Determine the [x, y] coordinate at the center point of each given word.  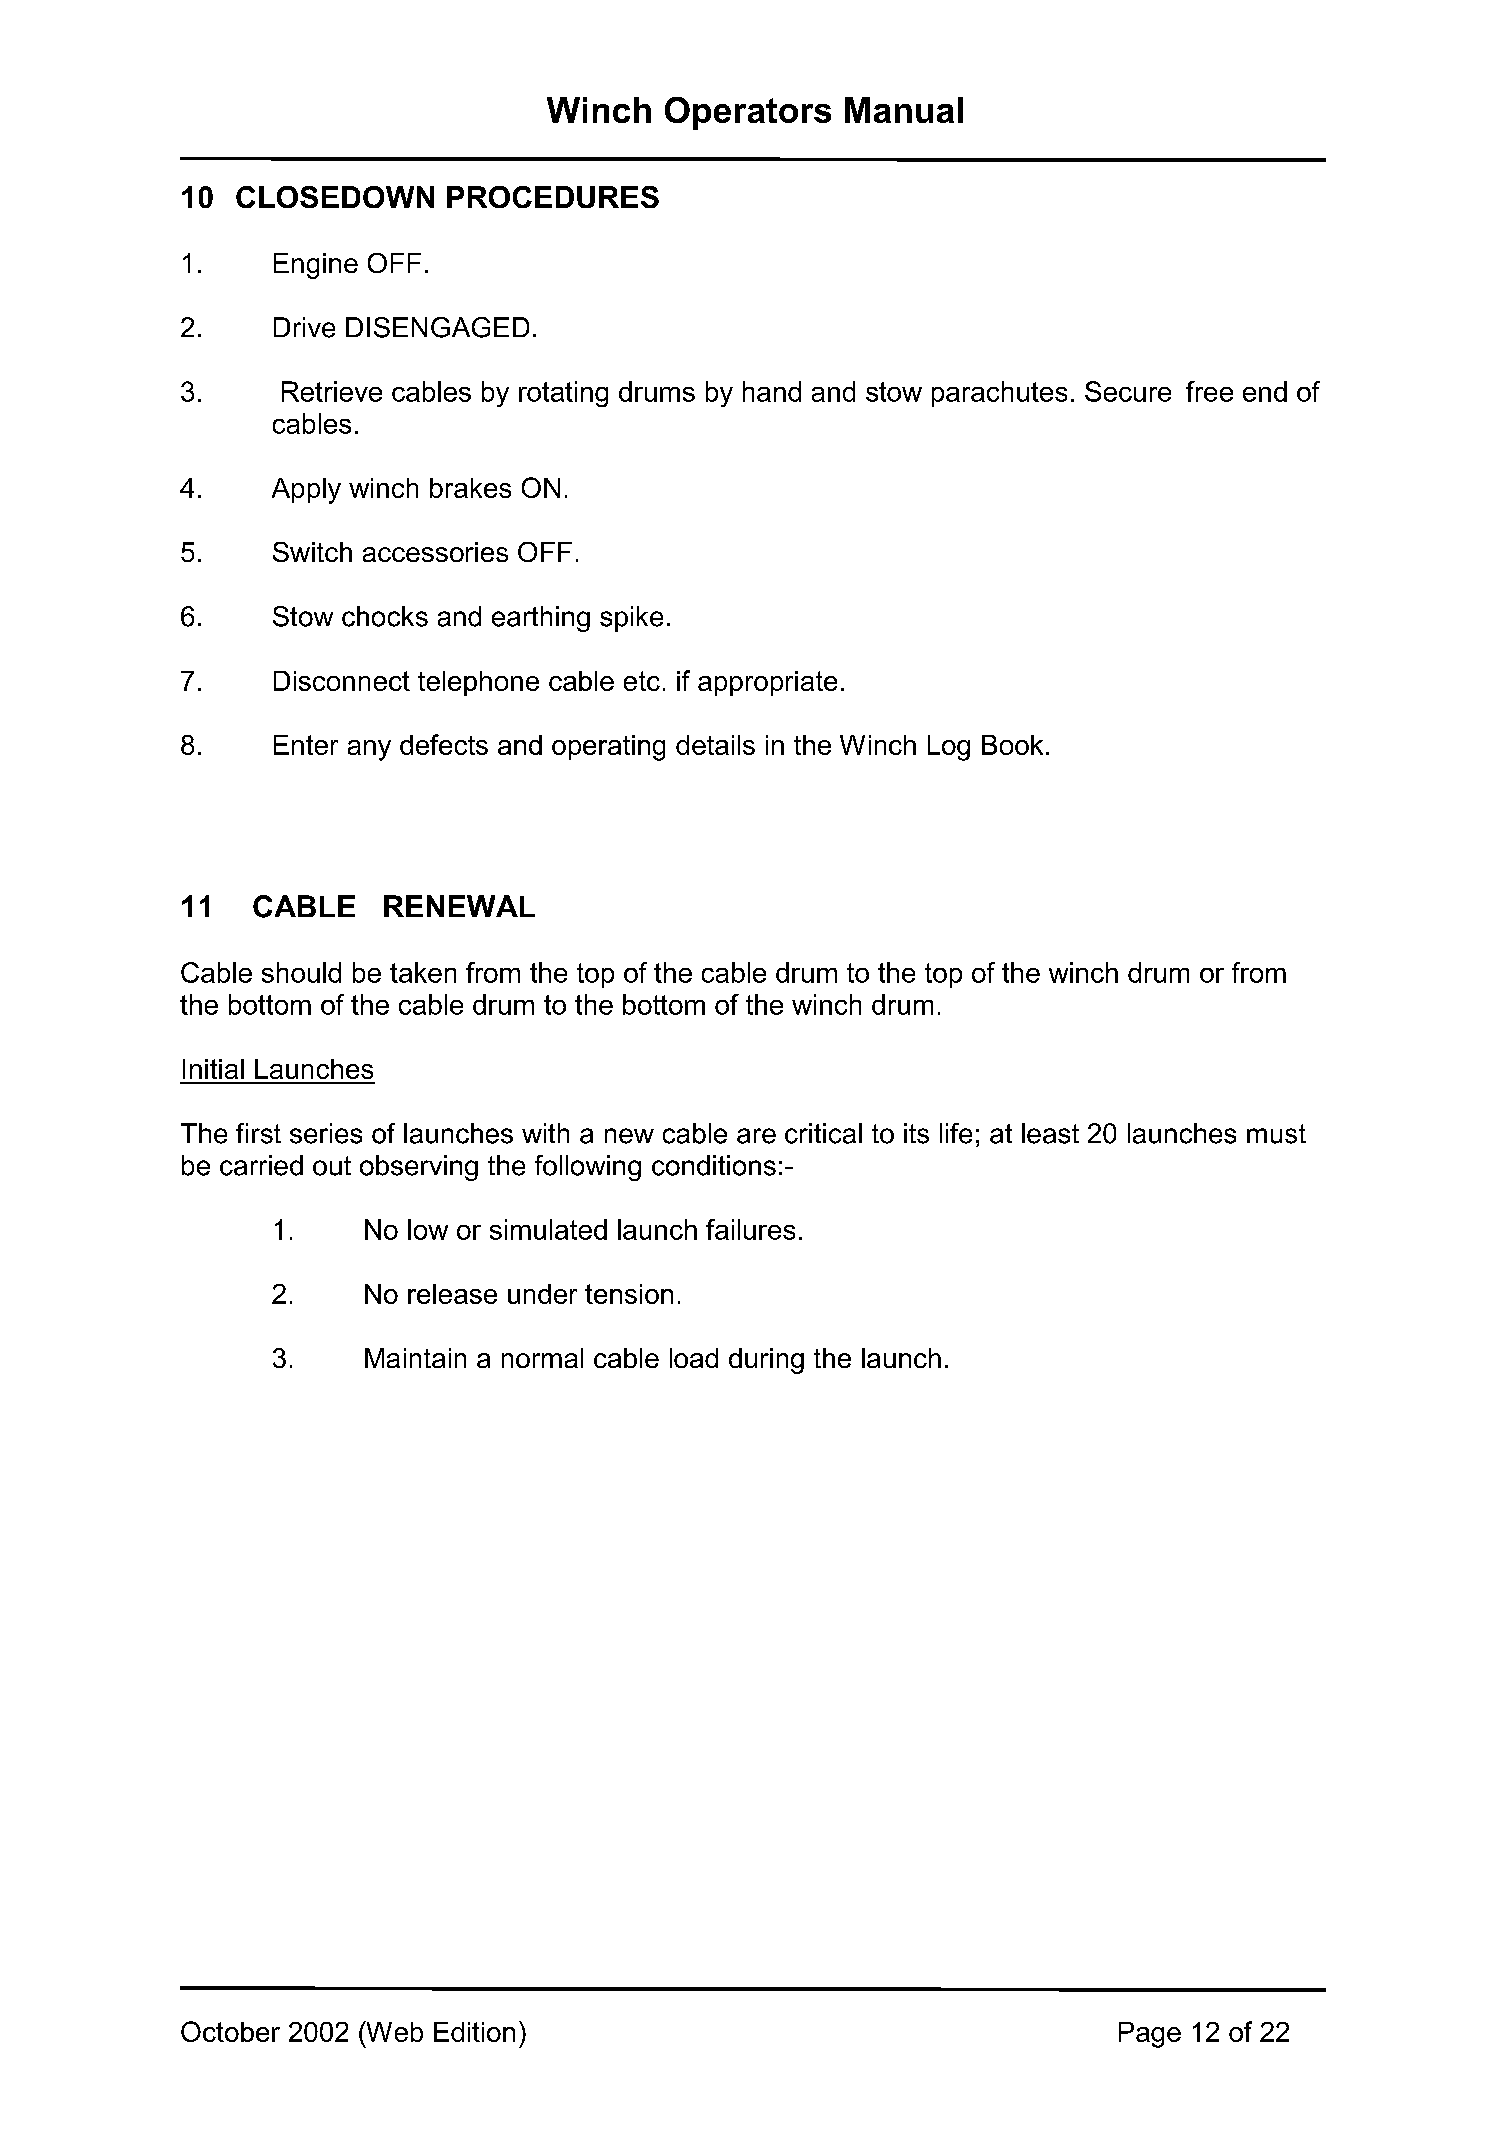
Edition [474, 2032]
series [326, 1133]
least [1050, 1133]
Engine [316, 266]
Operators [748, 113]
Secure [1128, 391]
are [756, 1136]
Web [393, 2031]
